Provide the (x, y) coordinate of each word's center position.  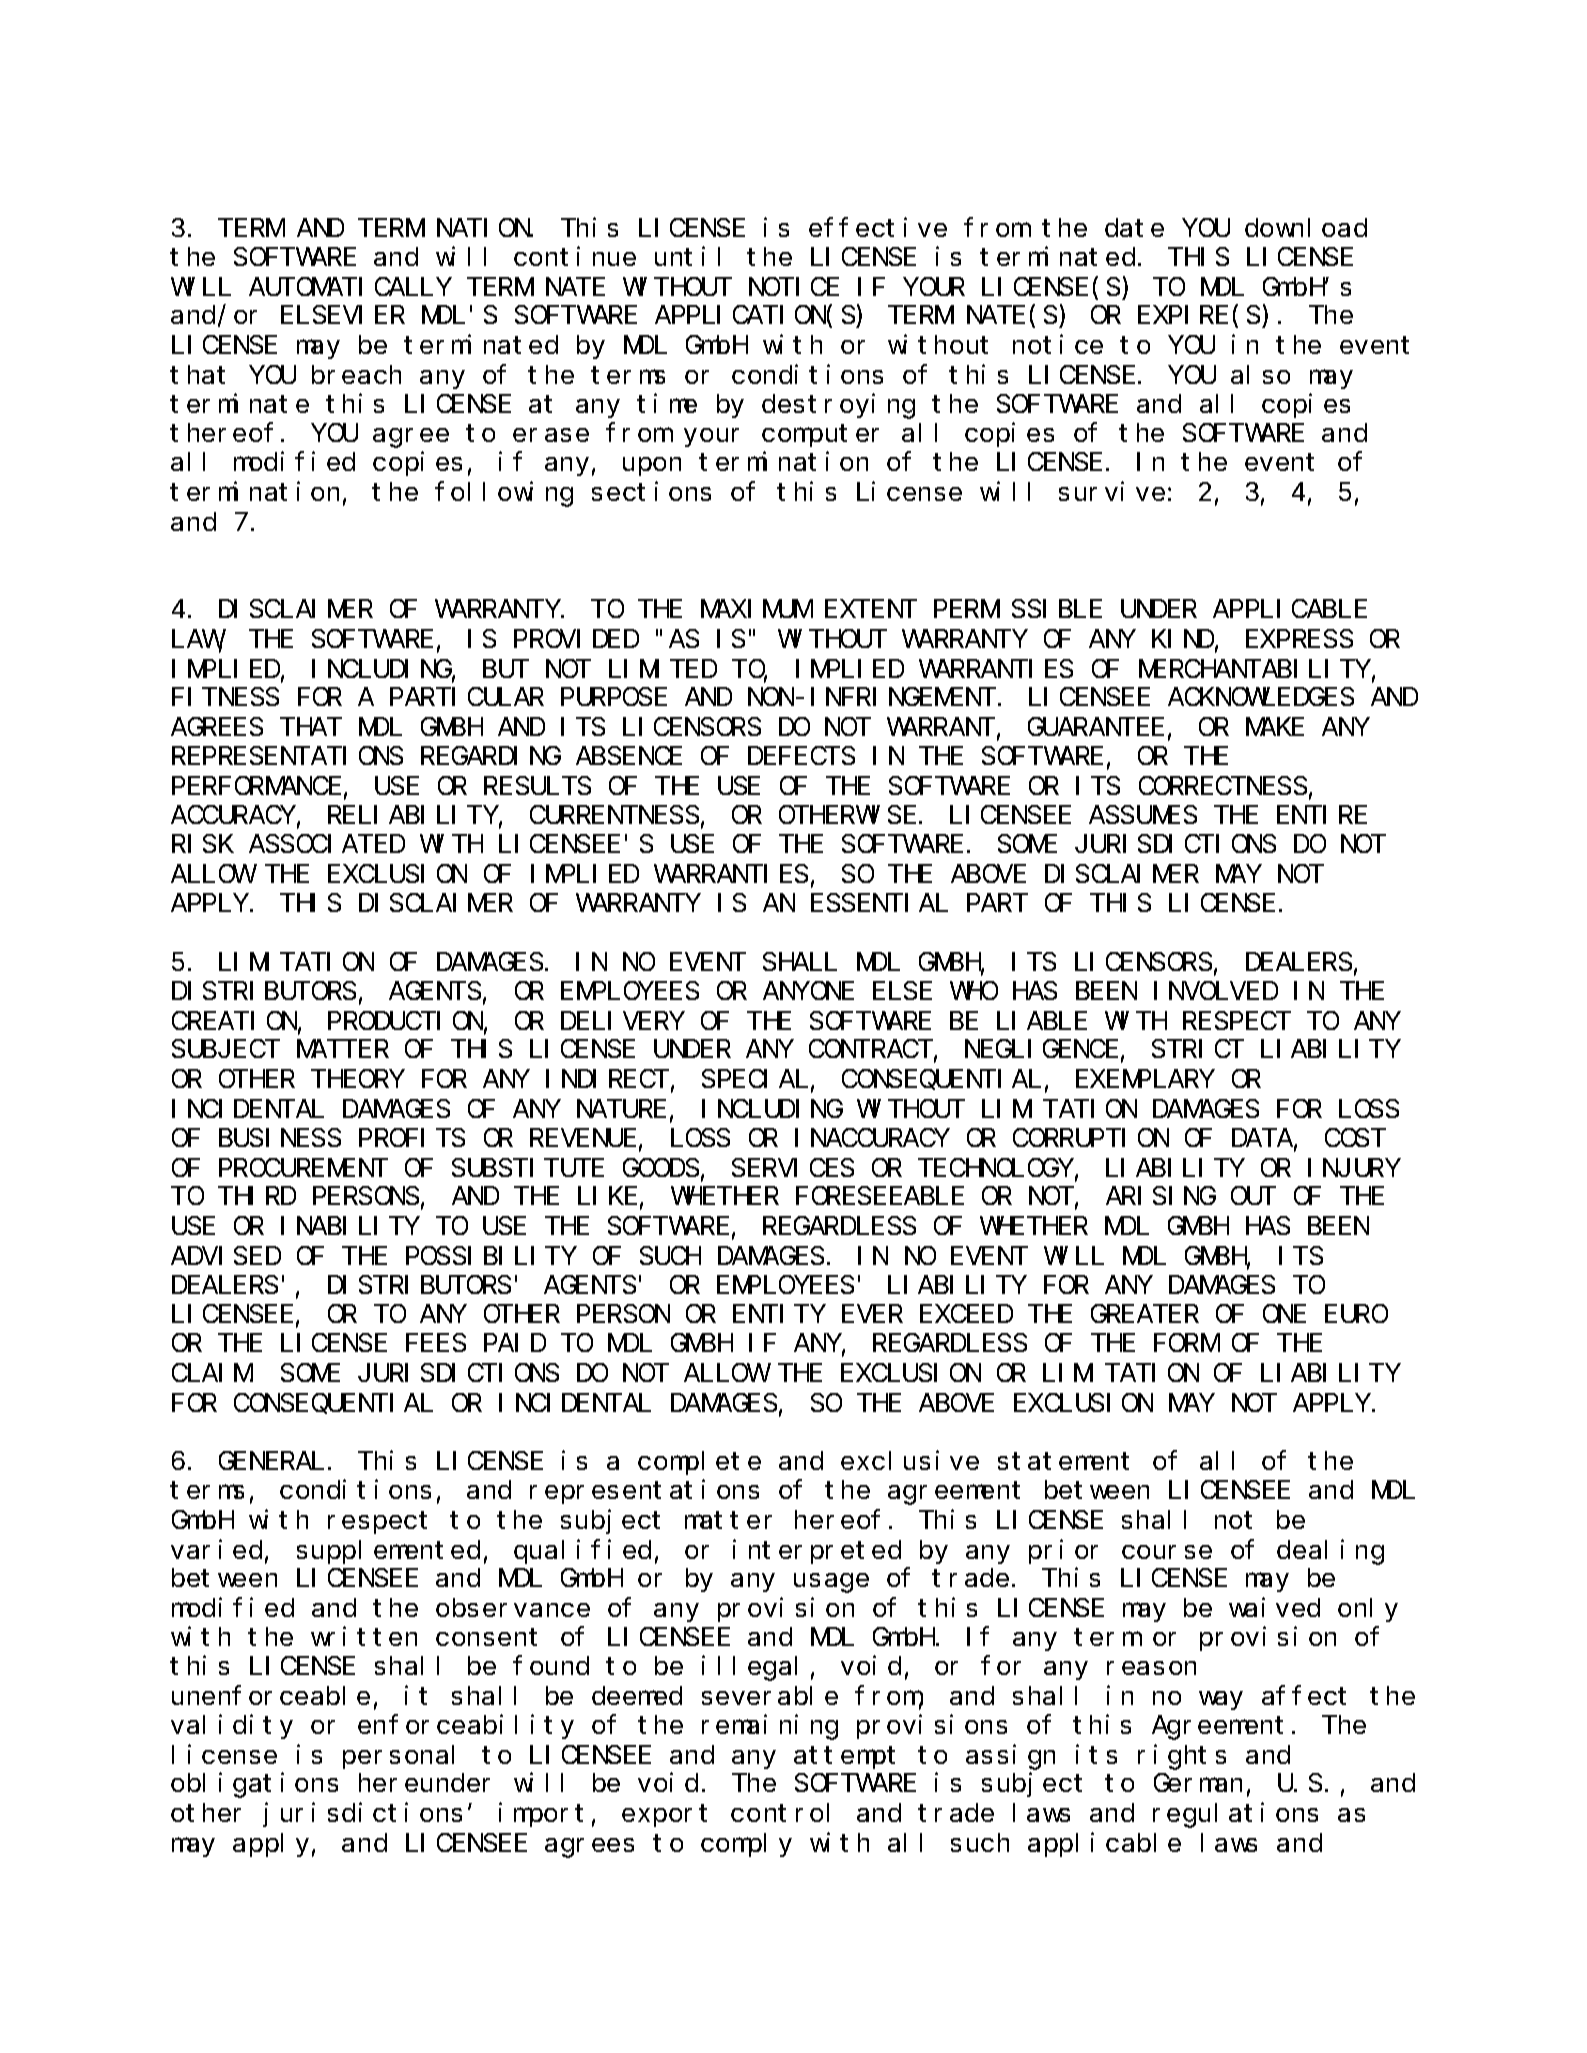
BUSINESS (280, 1138)
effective (878, 227)
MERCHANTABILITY (1254, 669)
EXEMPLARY (1144, 1080)
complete (699, 1463)
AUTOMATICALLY (350, 287)
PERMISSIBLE (1018, 609)
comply (746, 1845)
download (1306, 228)
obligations (254, 1785)
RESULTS (537, 786)
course (1167, 1552)
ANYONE (808, 991)
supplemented (388, 1552)
